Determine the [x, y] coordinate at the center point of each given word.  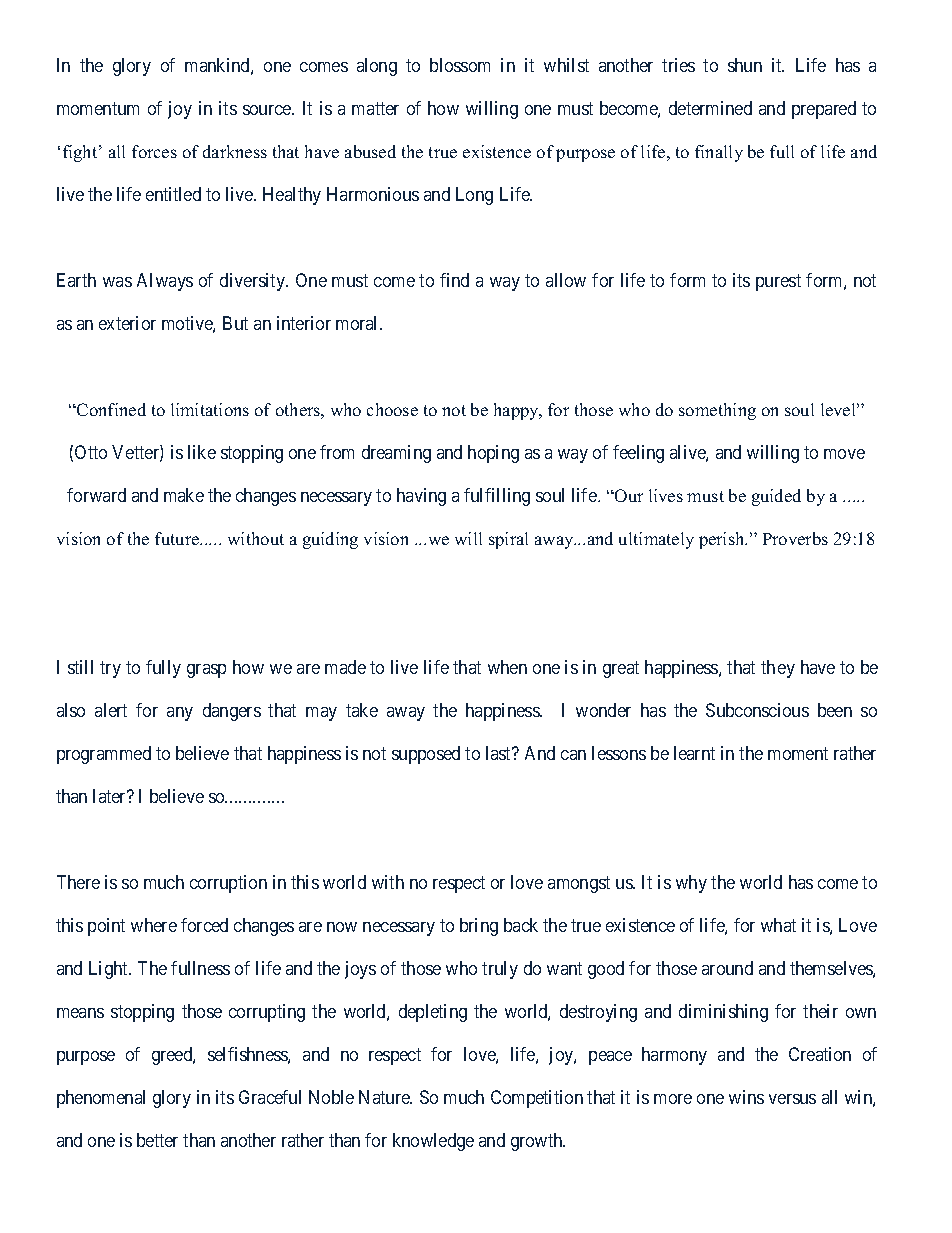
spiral [508, 540]
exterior [127, 323]
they [778, 669]
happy [517, 411]
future [178, 538]
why [691, 884]
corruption [228, 884]
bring [479, 927]
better [157, 1140]
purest [778, 282]
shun [745, 65]
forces [154, 151]
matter [375, 109]
